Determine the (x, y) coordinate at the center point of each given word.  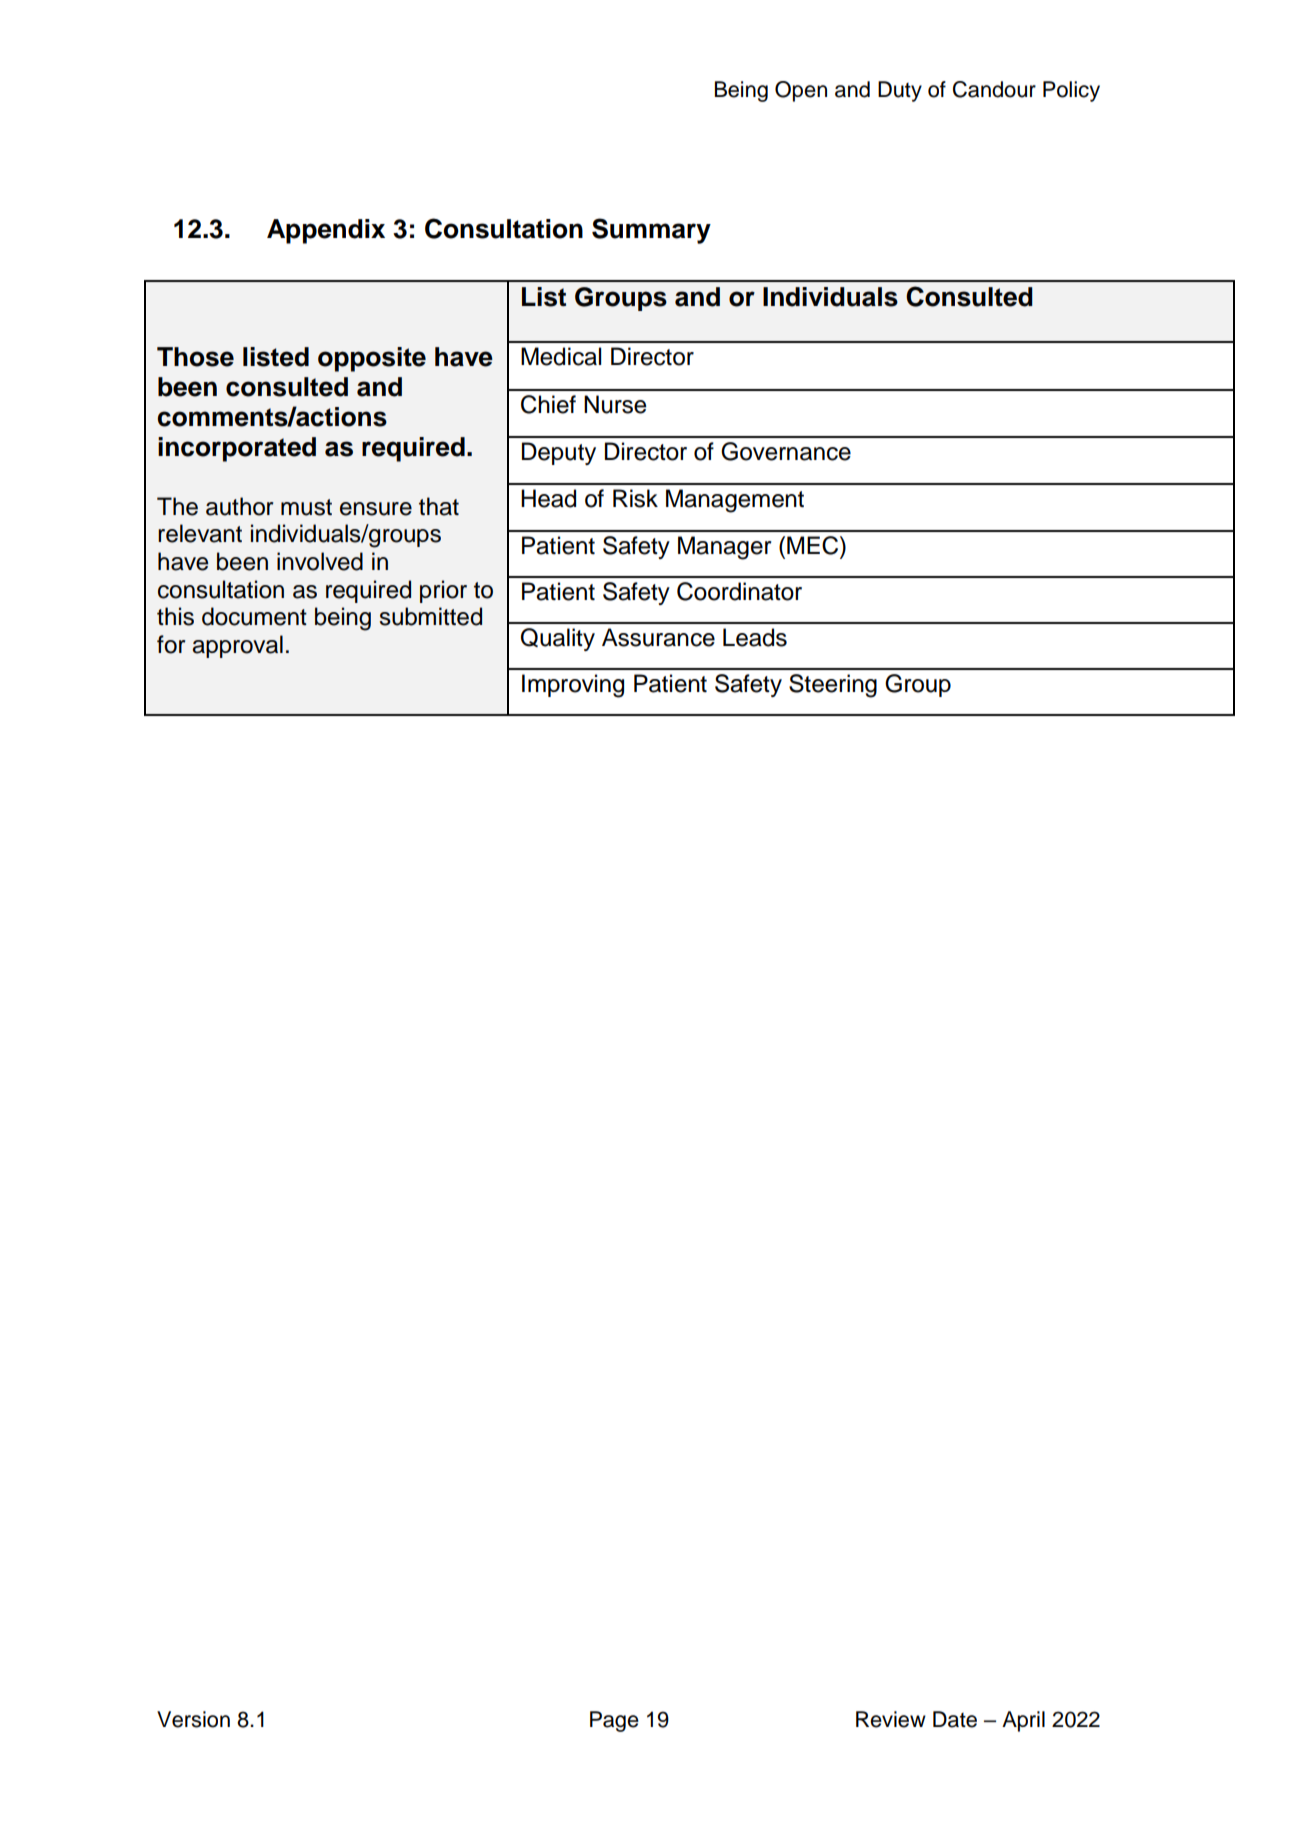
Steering (833, 686)
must (306, 507)
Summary (651, 231)
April (1023, 1721)
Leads (755, 637)
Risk (635, 498)
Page (614, 1721)
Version (193, 1719)
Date (955, 1719)
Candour (994, 89)
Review (891, 1719)
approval (237, 646)
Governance (786, 451)
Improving (573, 686)
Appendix (326, 231)
